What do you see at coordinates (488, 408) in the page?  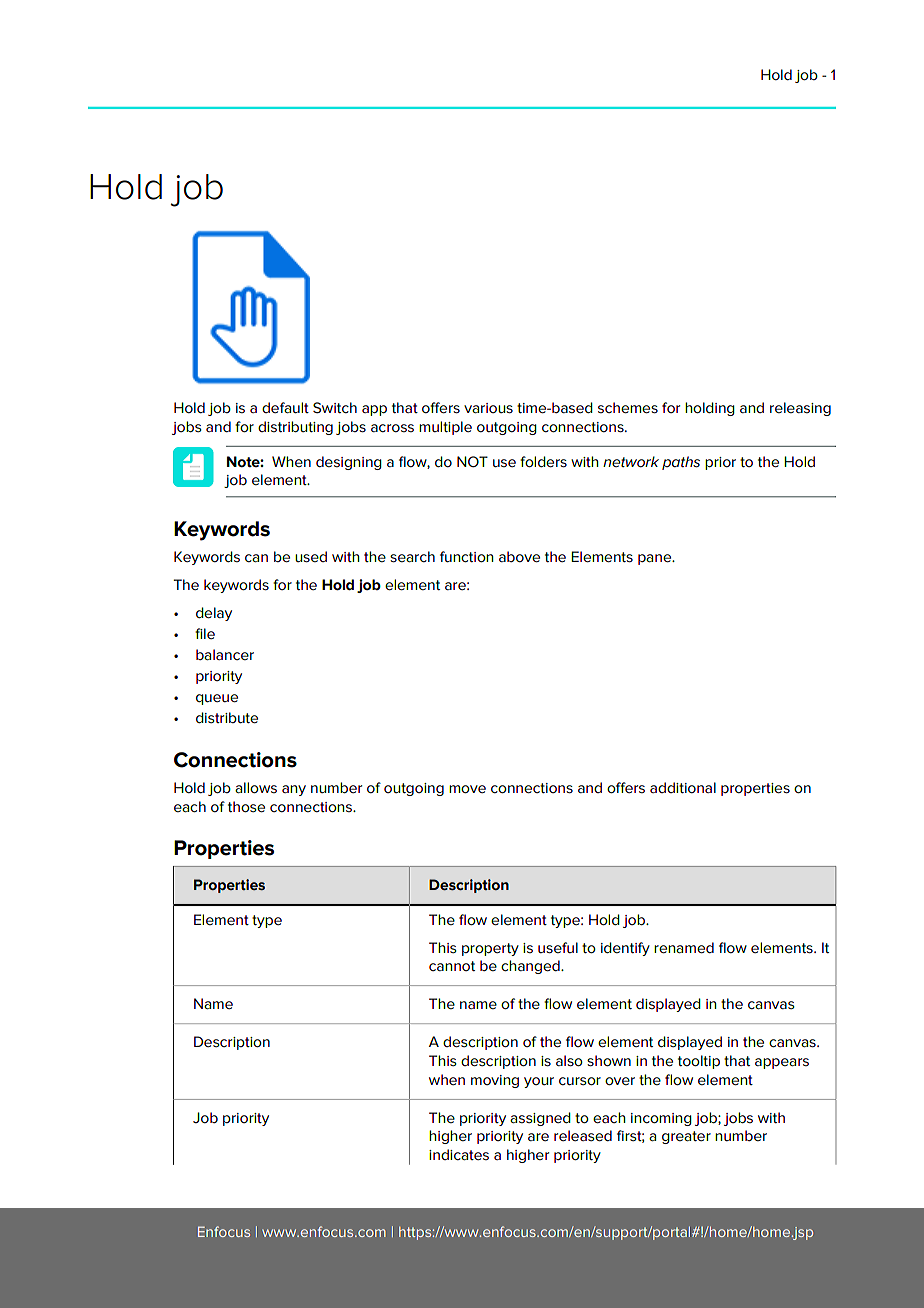 I see `various` at bounding box center [488, 408].
